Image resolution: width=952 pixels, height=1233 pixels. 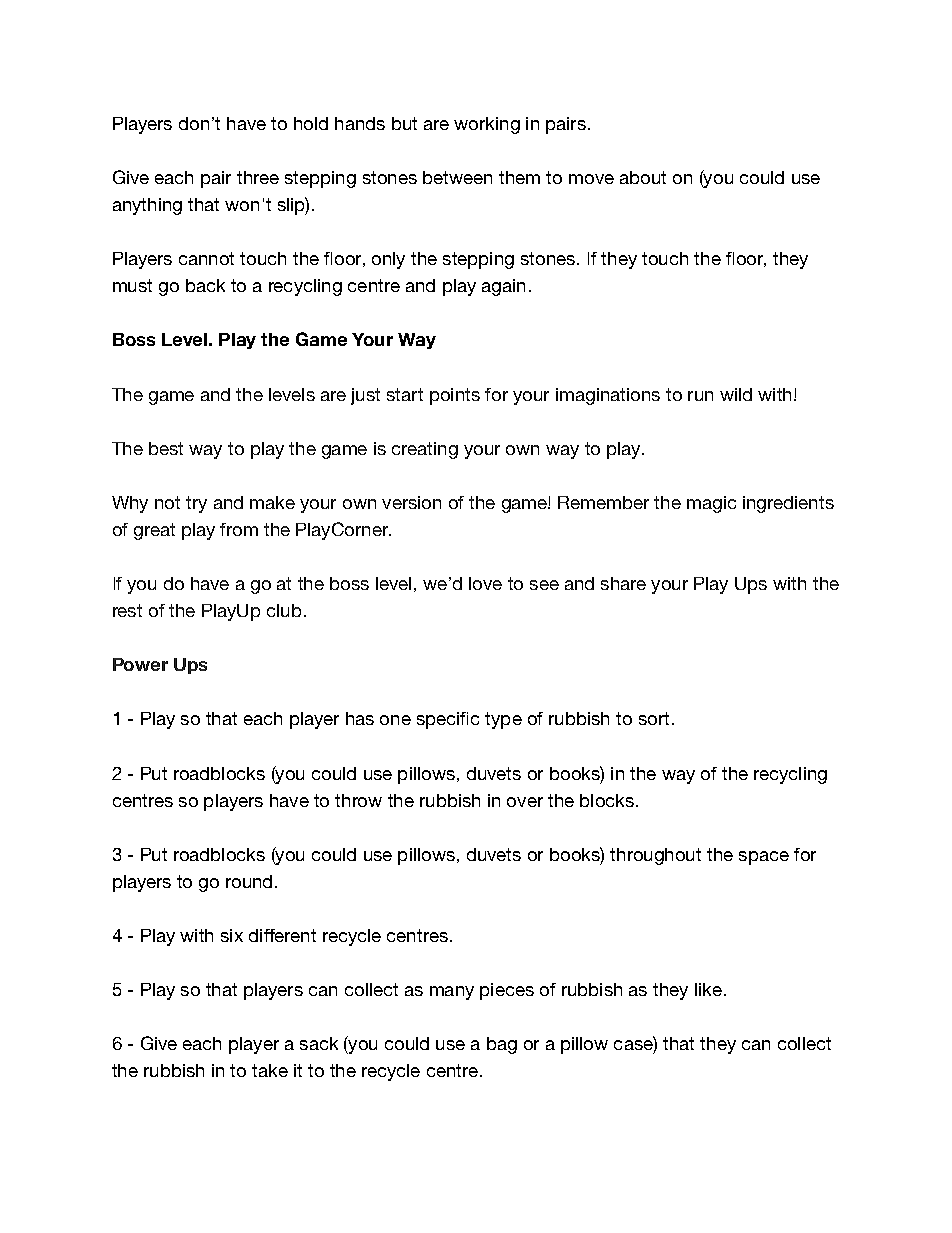 What do you see at coordinates (502, 1045) in the screenshot?
I see `bag` at bounding box center [502, 1045].
